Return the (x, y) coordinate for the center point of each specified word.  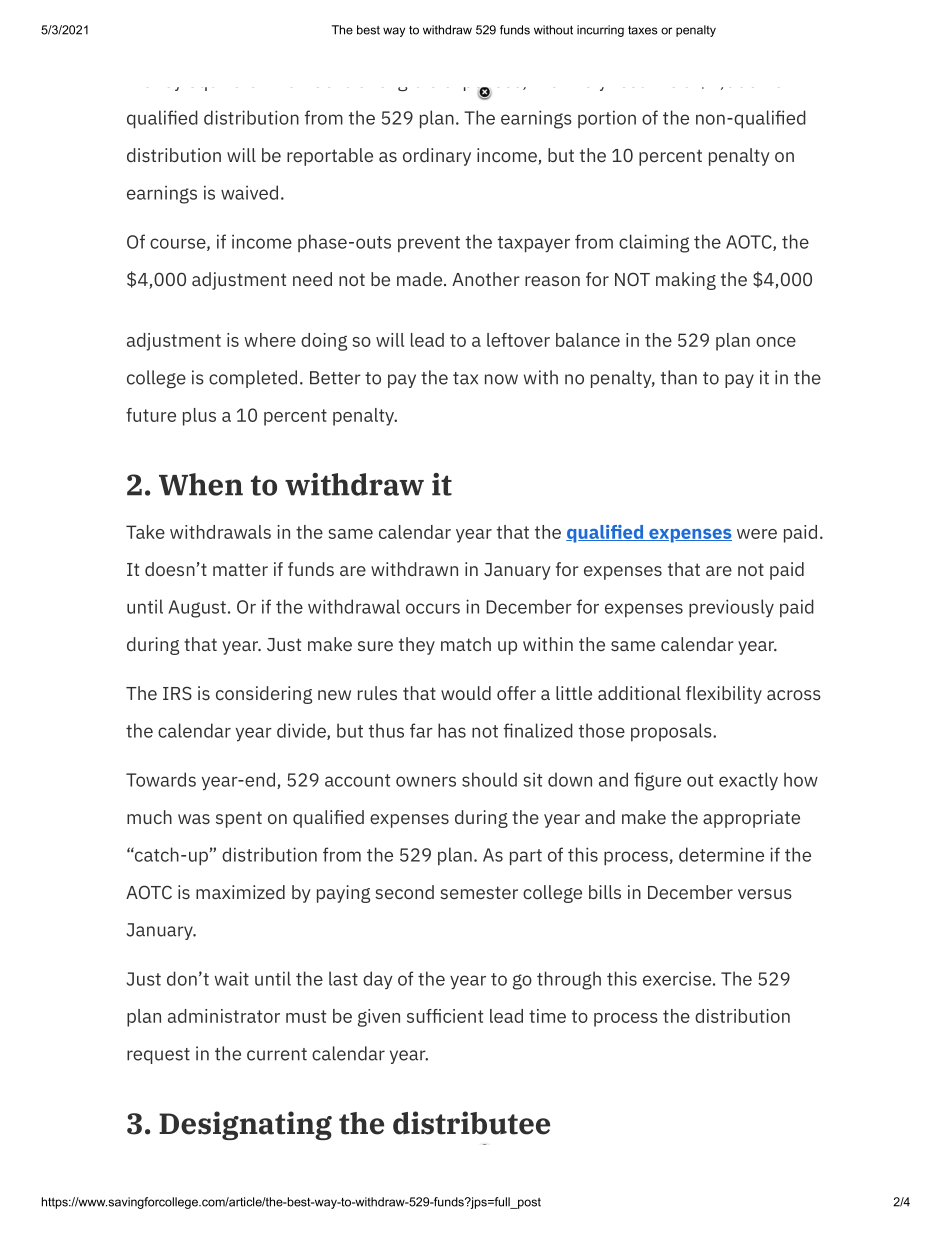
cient (463, 1016)
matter (240, 569)
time (547, 1016)
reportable (330, 157)
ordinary (437, 157)
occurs (433, 608)
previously (731, 608)
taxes (643, 30)
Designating (245, 1125)
